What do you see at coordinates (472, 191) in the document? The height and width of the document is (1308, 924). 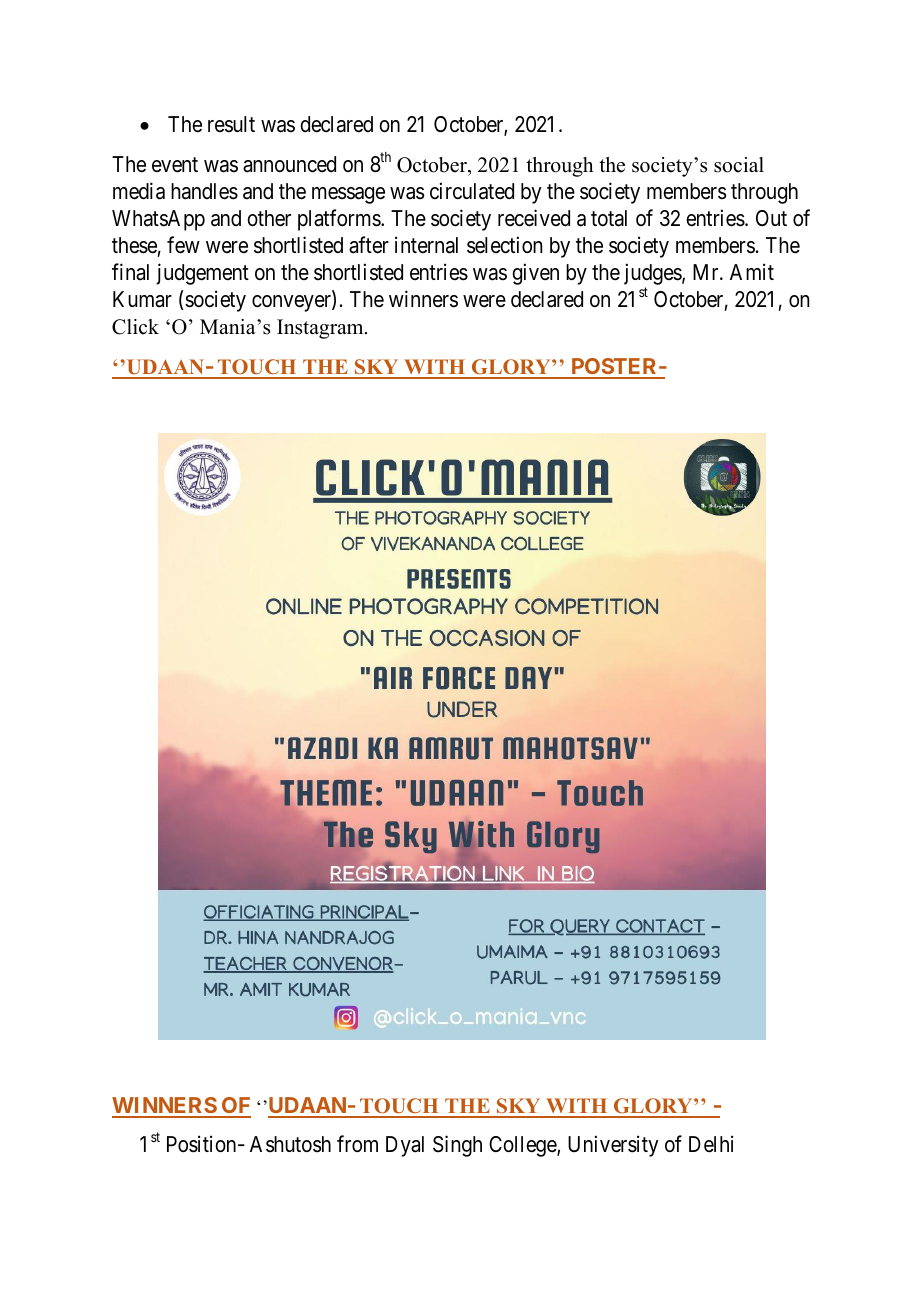 I see `circulated` at bounding box center [472, 191].
